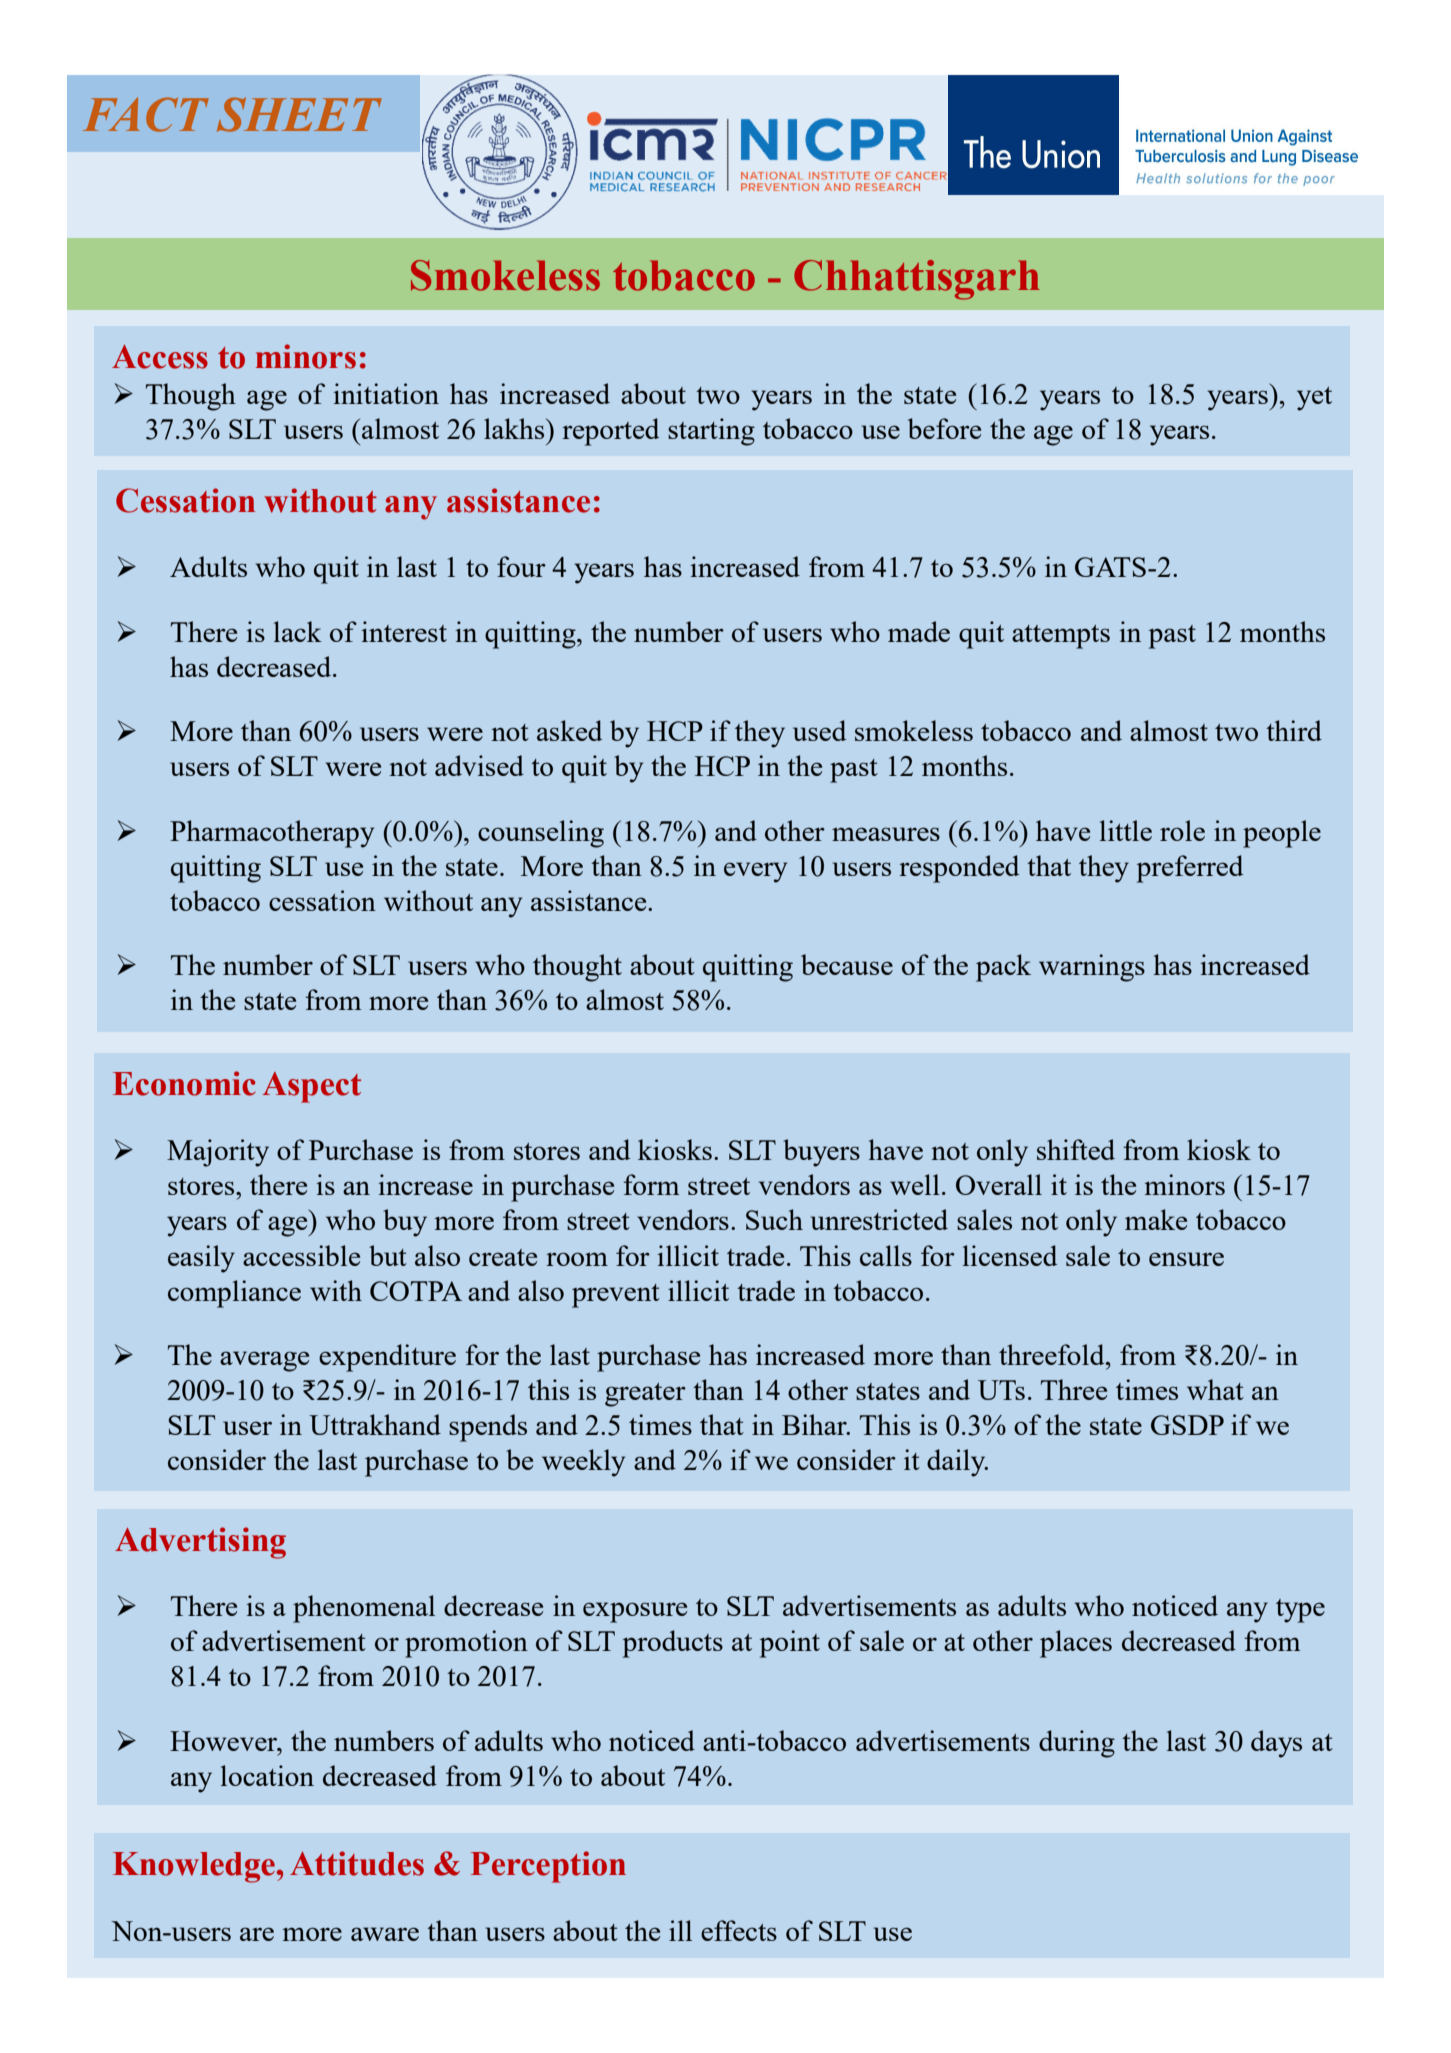 The height and width of the screenshot is (2053, 1451). Describe the element at coordinates (739, 1930) in the screenshot. I see `effects` at that location.
